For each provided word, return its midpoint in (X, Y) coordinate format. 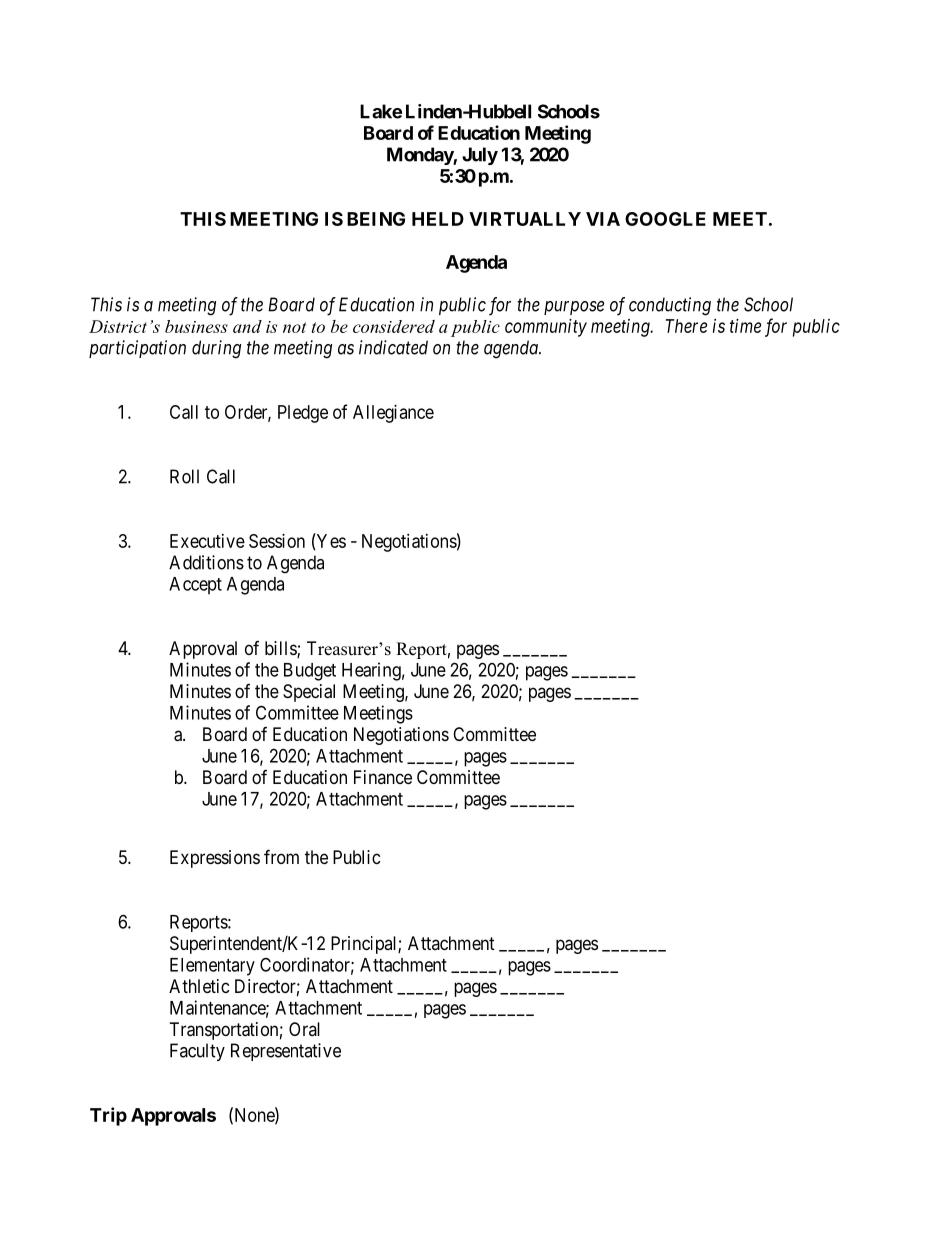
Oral (304, 1029)
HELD (438, 219)
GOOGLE (665, 219)
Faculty (197, 1052)
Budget (310, 672)
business (196, 326)
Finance (383, 777)
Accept (195, 586)
